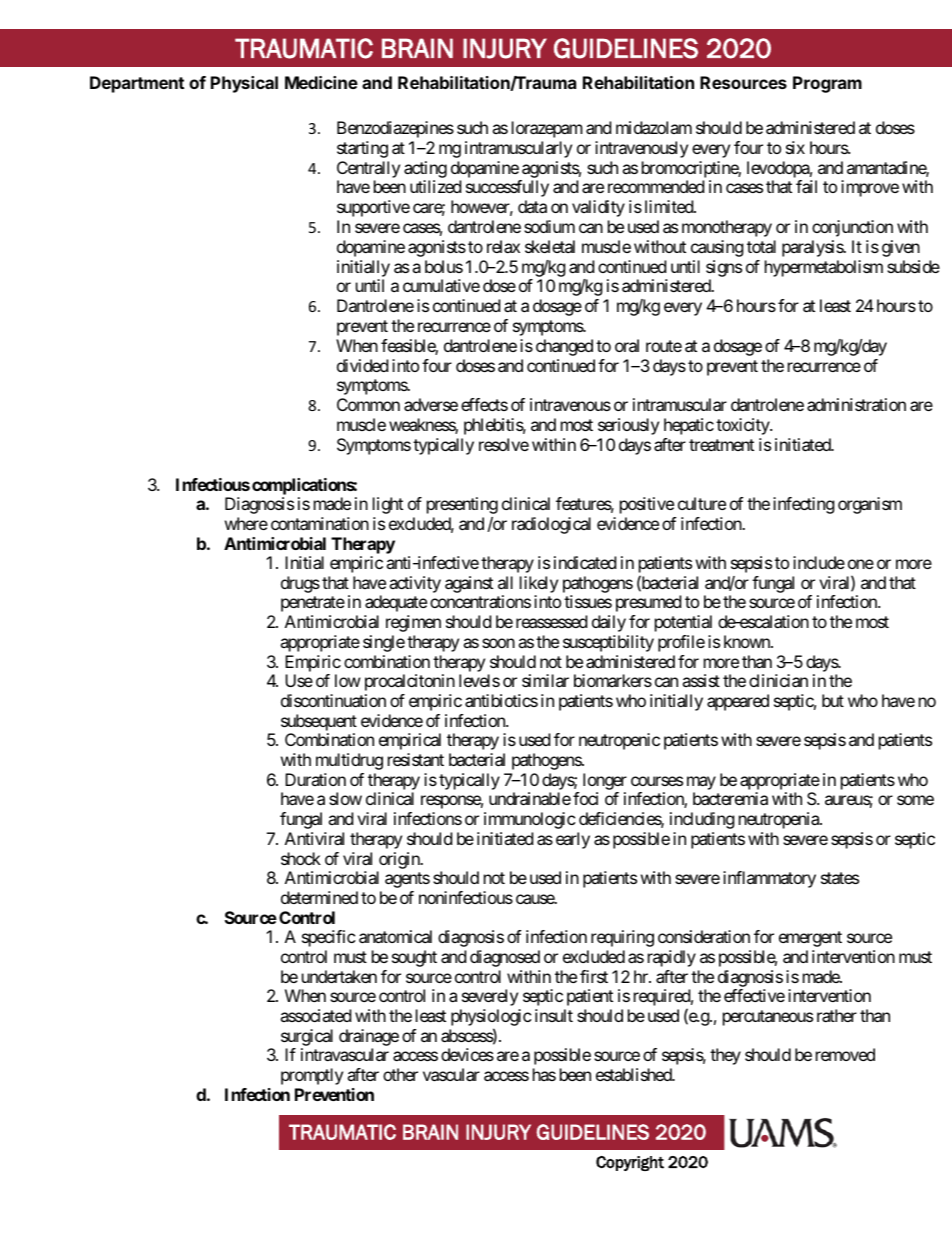 The image size is (952, 1233). I want to click on lorazepam, so click(547, 129).
